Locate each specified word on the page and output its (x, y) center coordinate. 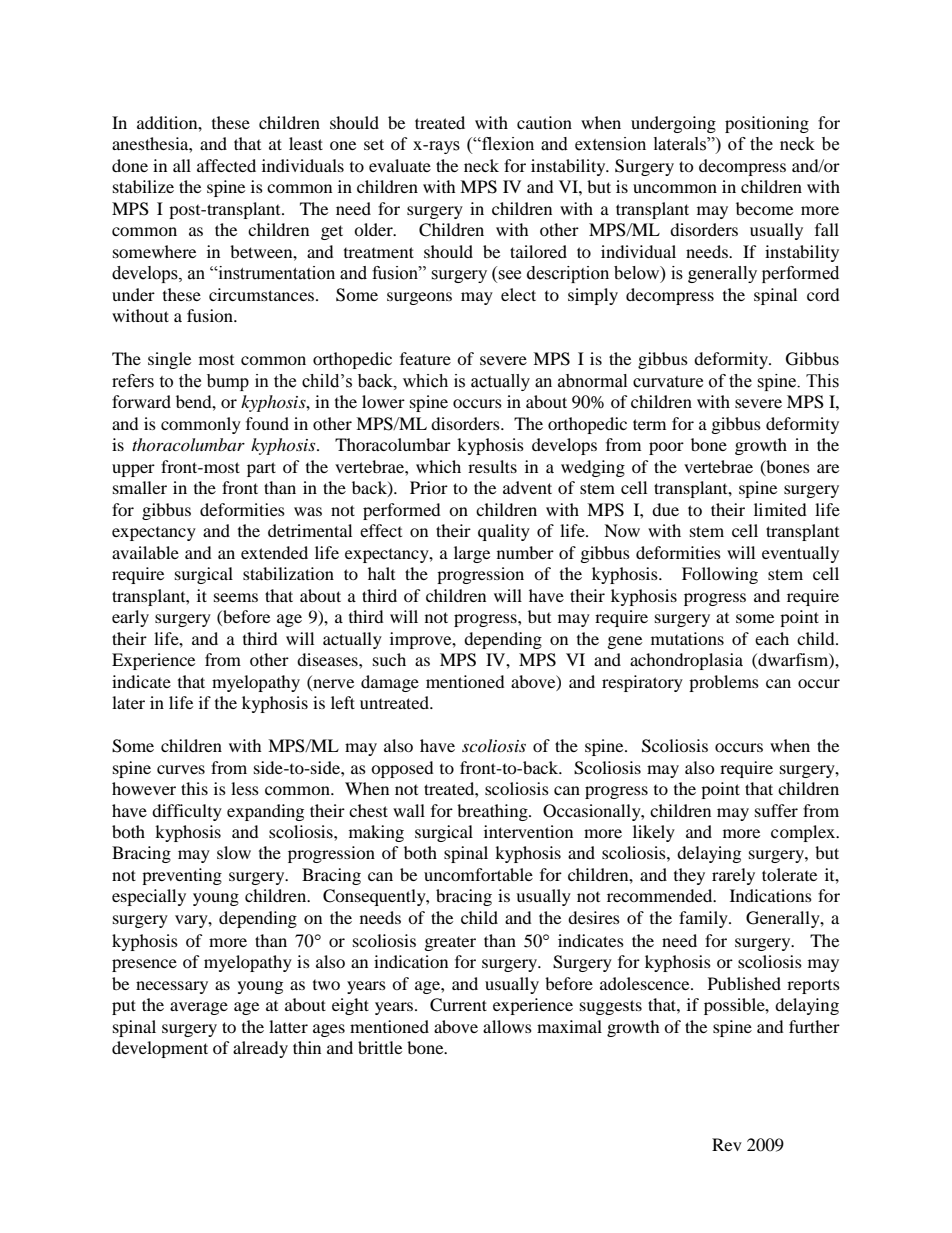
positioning (767, 124)
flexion (507, 144)
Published (744, 983)
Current (458, 1005)
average (199, 1008)
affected (226, 165)
